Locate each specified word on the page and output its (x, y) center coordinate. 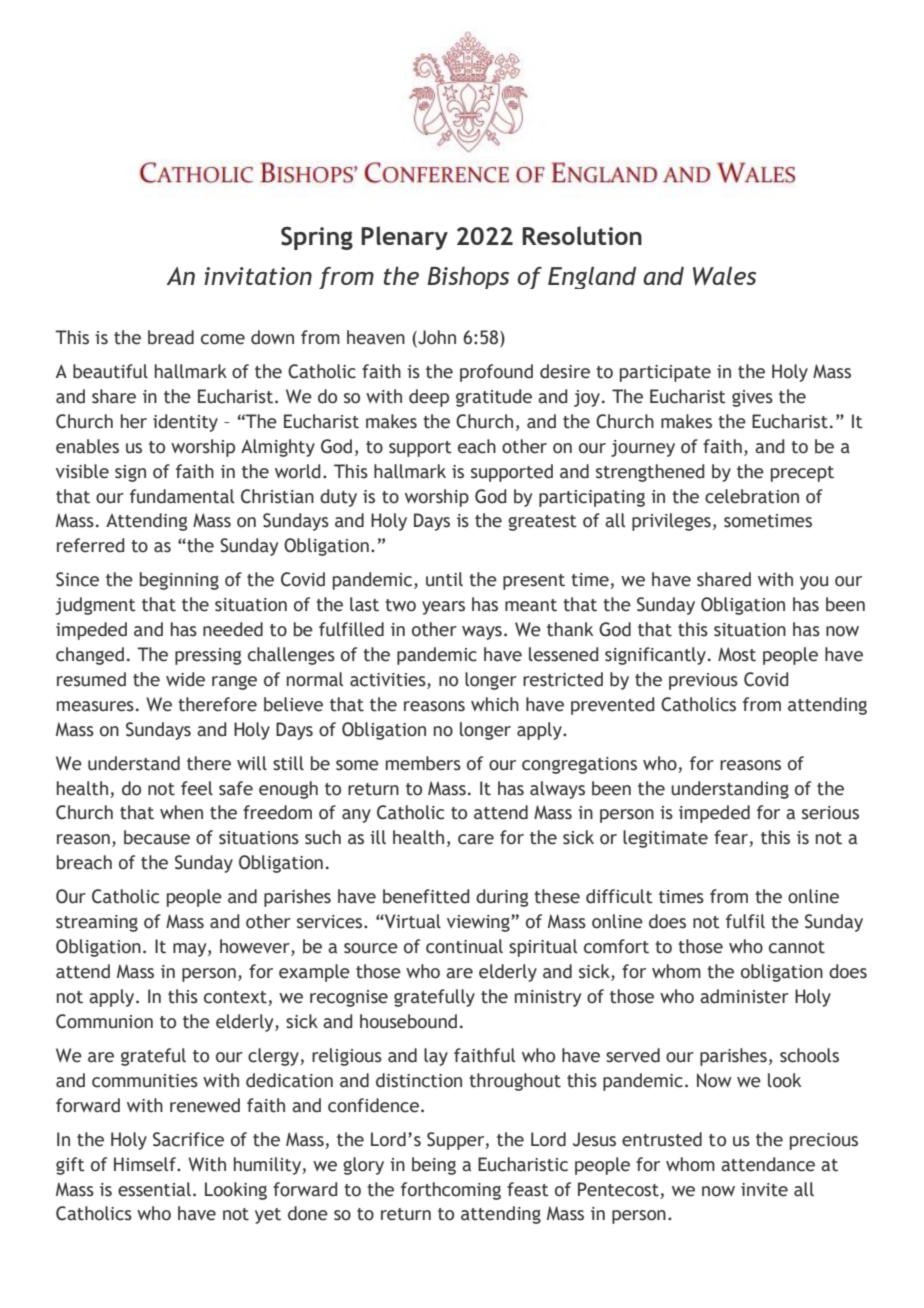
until (444, 579)
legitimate (665, 839)
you (814, 583)
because (157, 837)
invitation (258, 276)
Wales (724, 276)
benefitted (426, 896)
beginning (179, 581)
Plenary (404, 238)
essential (154, 1189)
